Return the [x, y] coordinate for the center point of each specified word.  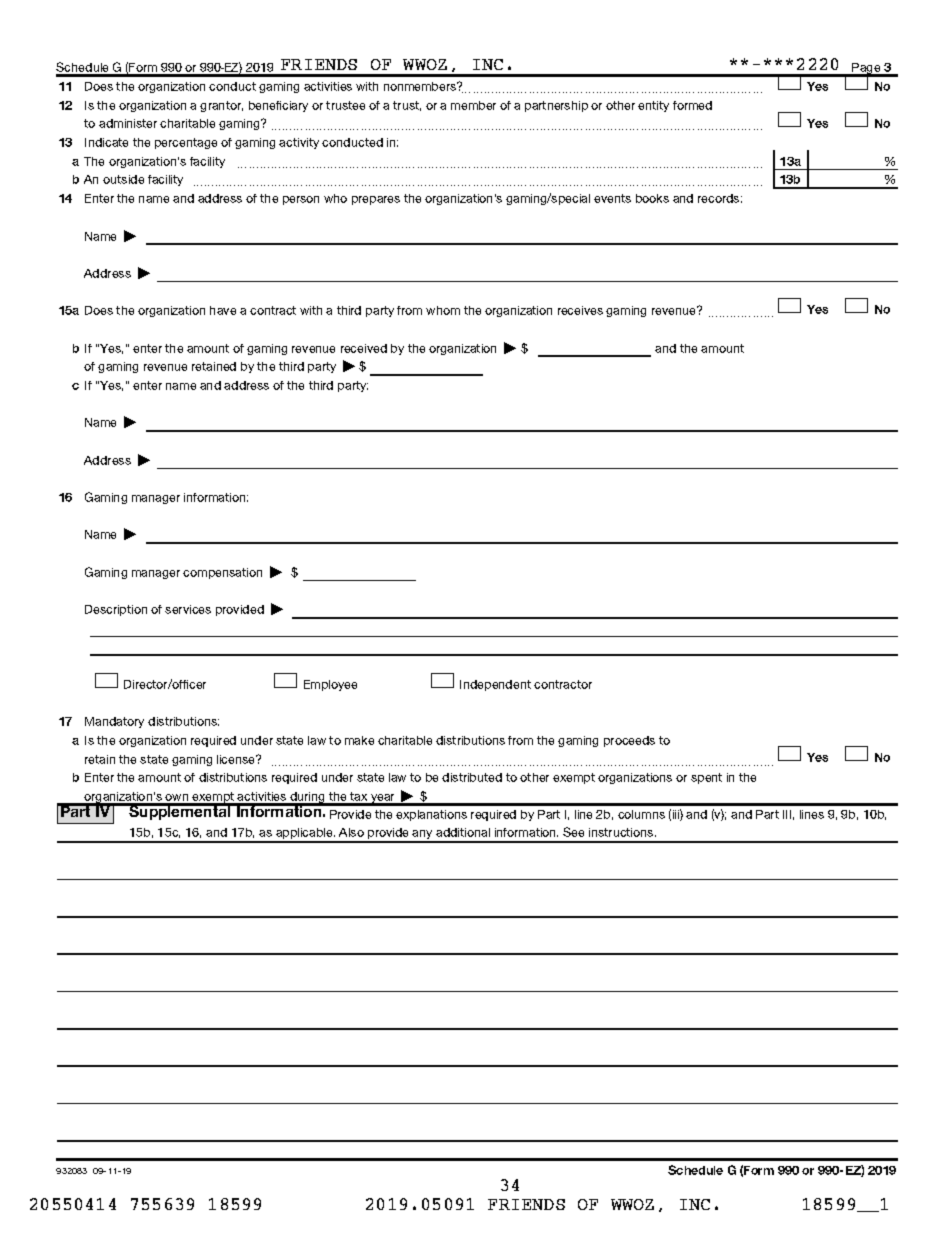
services [188, 609]
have [223, 310]
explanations [431, 815]
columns [641, 814]
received [364, 348]
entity [653, 106]
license [237, 759]
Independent [495, 685]
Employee [330, 685]
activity [299, 143]
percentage [186, 143]
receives [580, 310]
